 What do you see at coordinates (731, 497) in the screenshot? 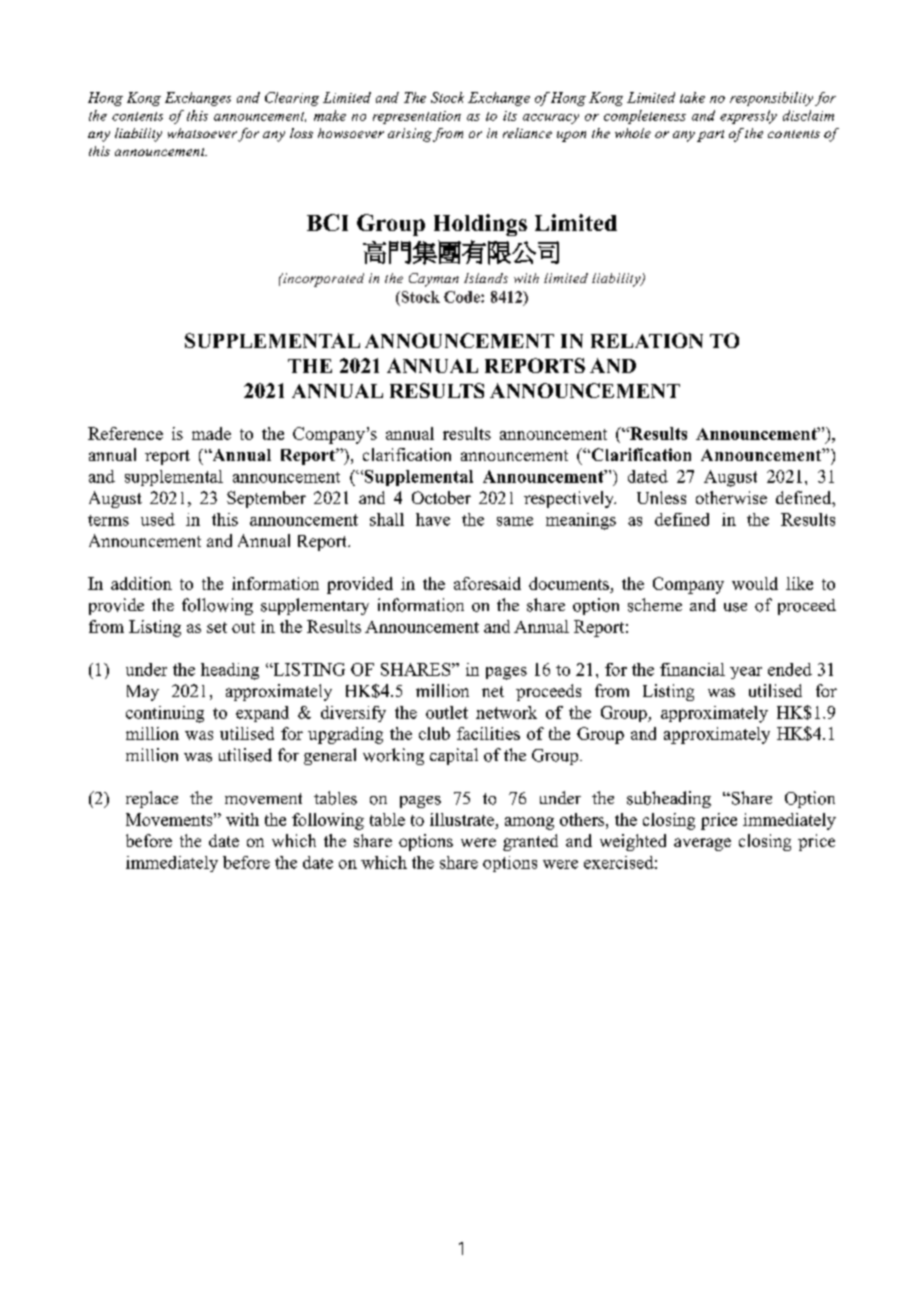
I see `otherwise` at bounding box center [731, 497].
